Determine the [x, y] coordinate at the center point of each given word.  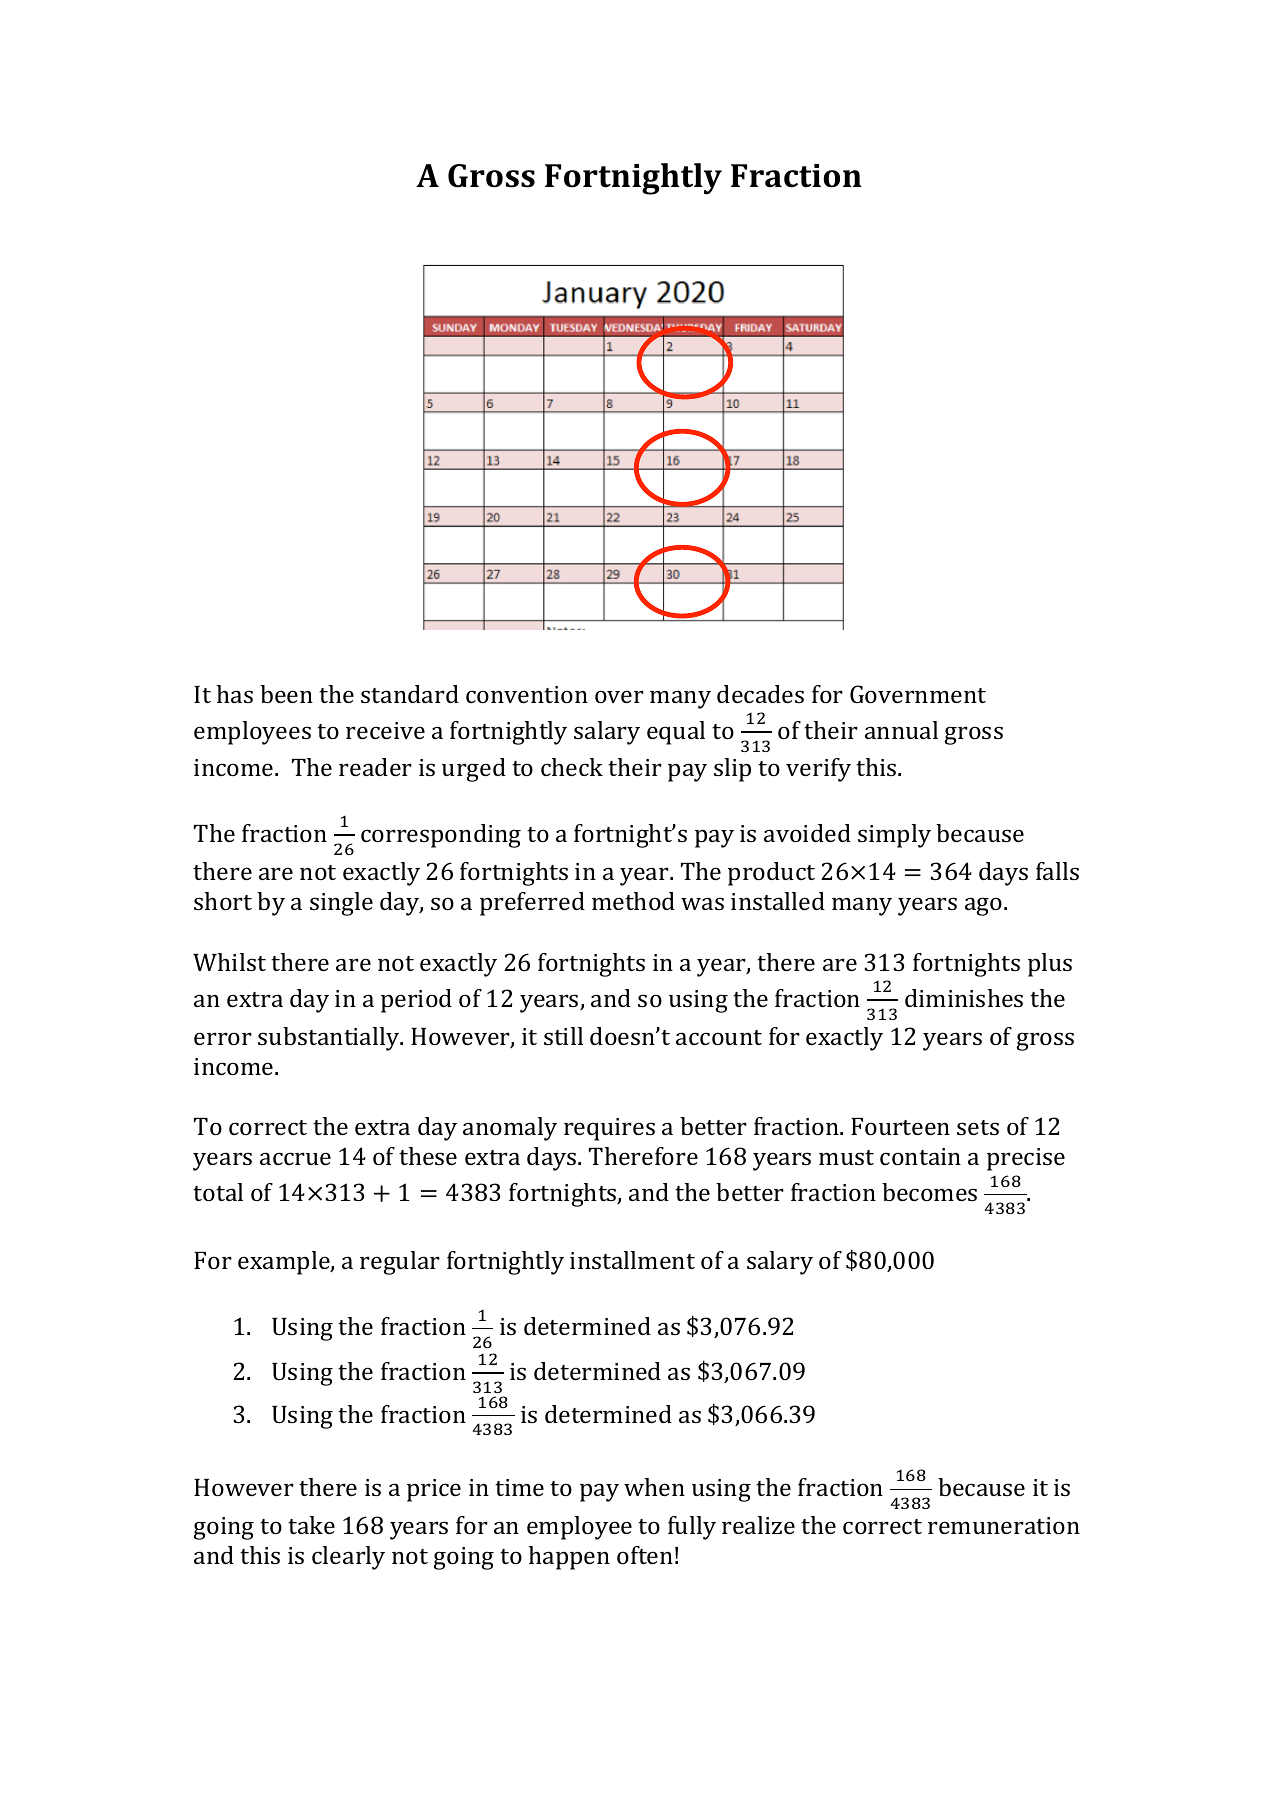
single [341, 904]
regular [400, 1263]
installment [632, 1260]
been [286, 694]
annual [901, 730]
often [645, 1555]
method [633, 901]
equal [676, 733]
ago [983, 906]
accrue [295, 1158]
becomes [929, 1192]
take [311, 1525]
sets [978, 1127]
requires [609, 1129]
